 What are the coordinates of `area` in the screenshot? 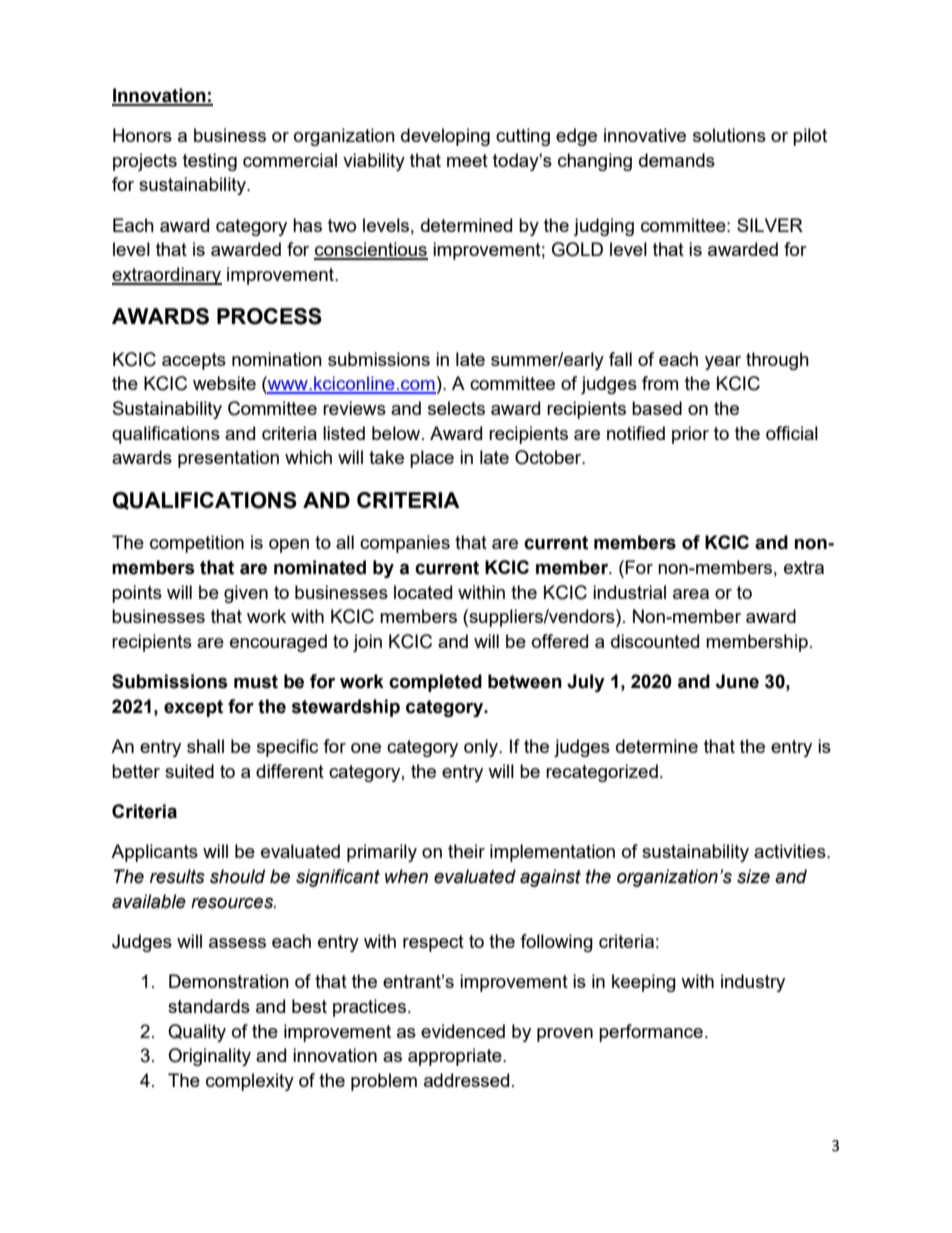 It's located at (691, 594).
